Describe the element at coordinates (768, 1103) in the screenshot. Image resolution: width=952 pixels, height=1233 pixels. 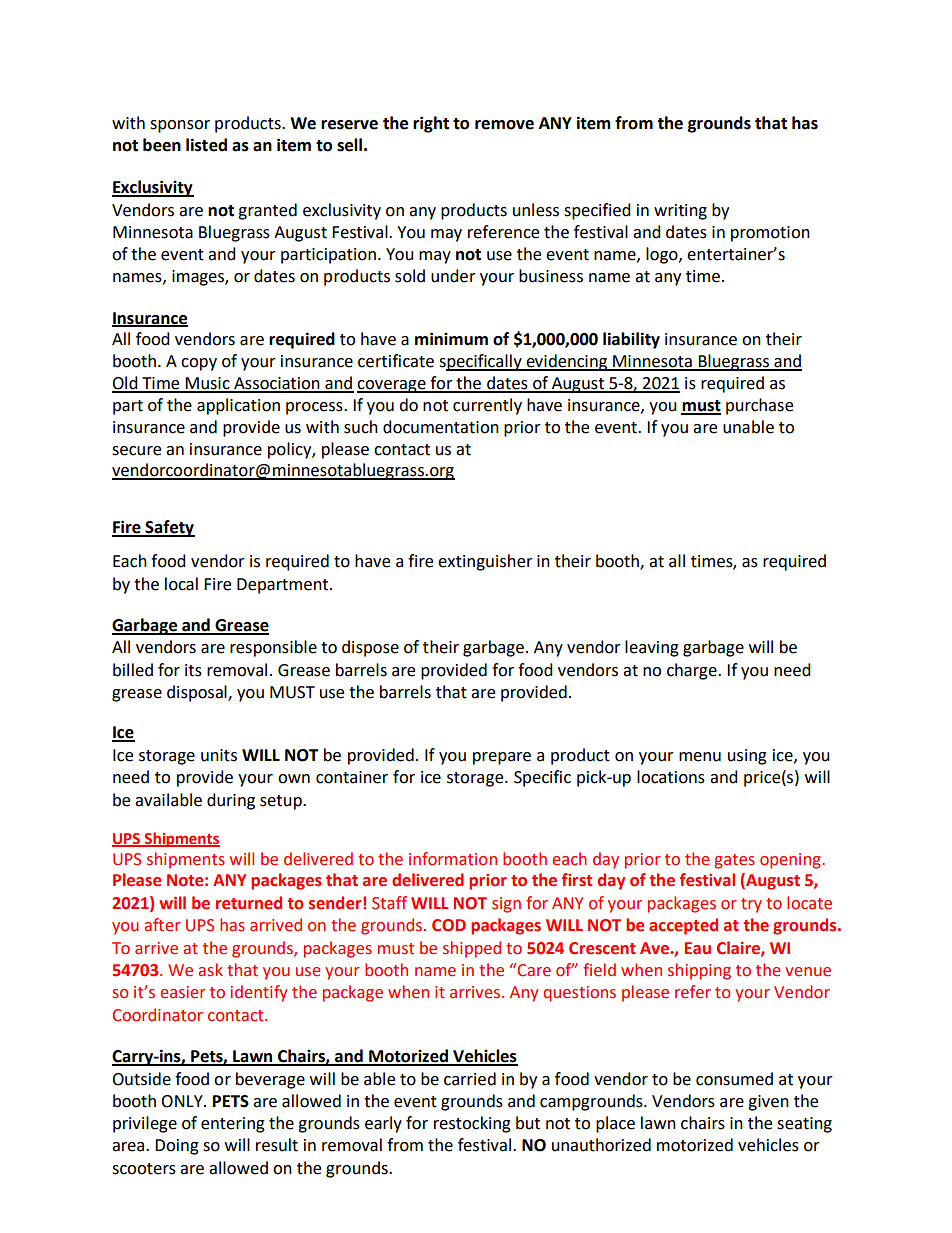
I see `given` at that location.
